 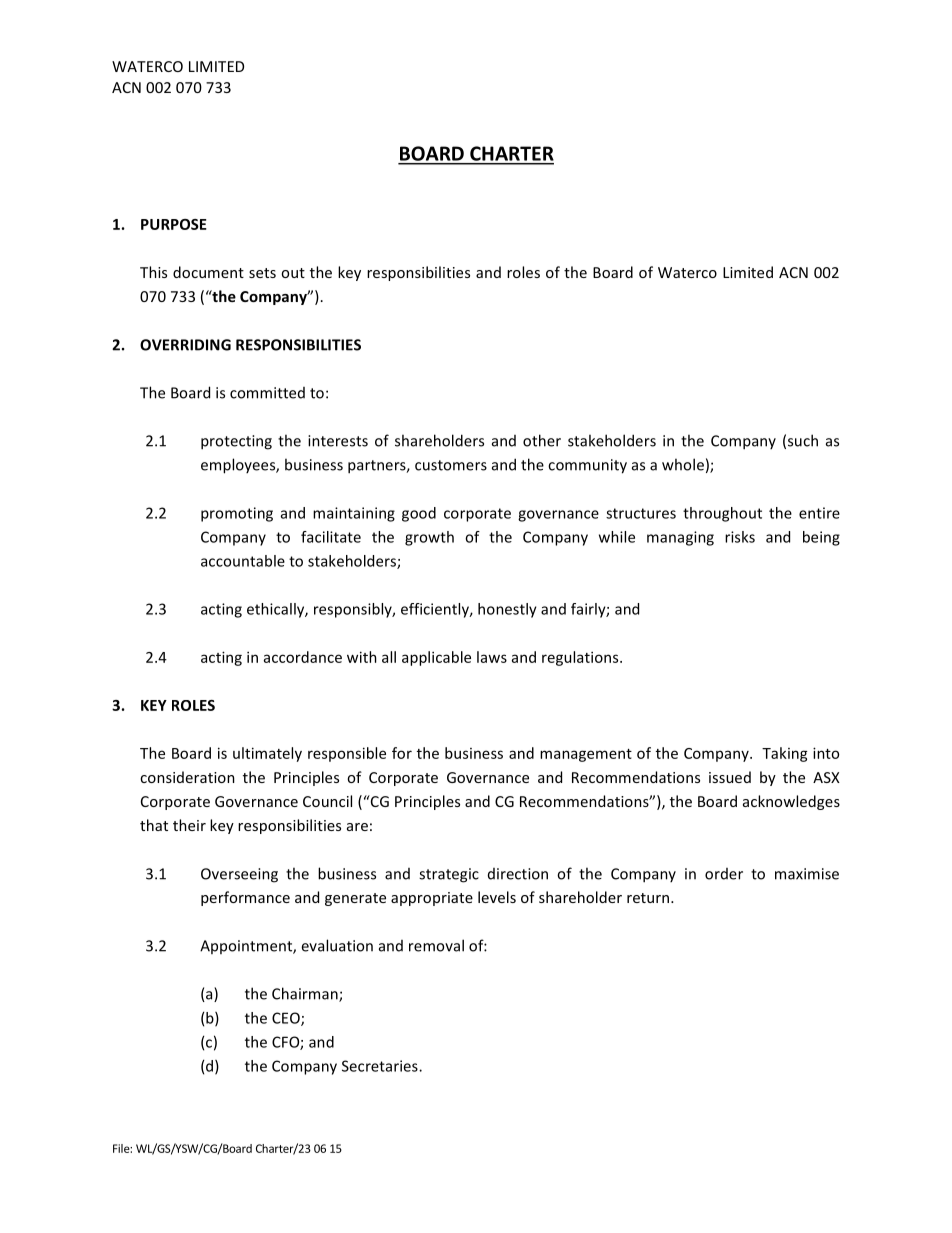 What do you see at coordinates (683, 464) in the screenshot?
I see `whole` at bounding box center [683, 464].
